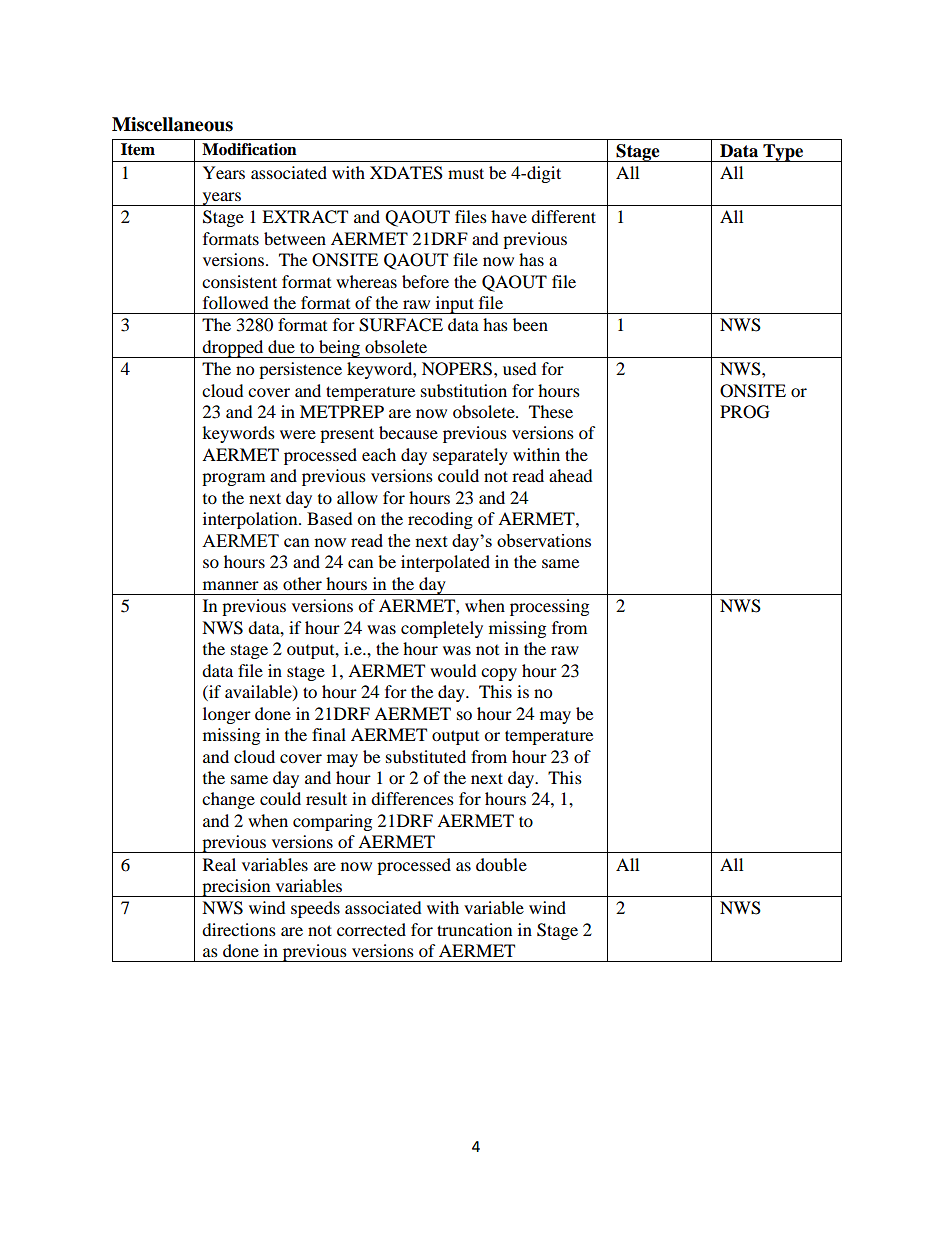 This screenshot has width=952, height=1233. I want to click on Modification, so click(249, 149).
